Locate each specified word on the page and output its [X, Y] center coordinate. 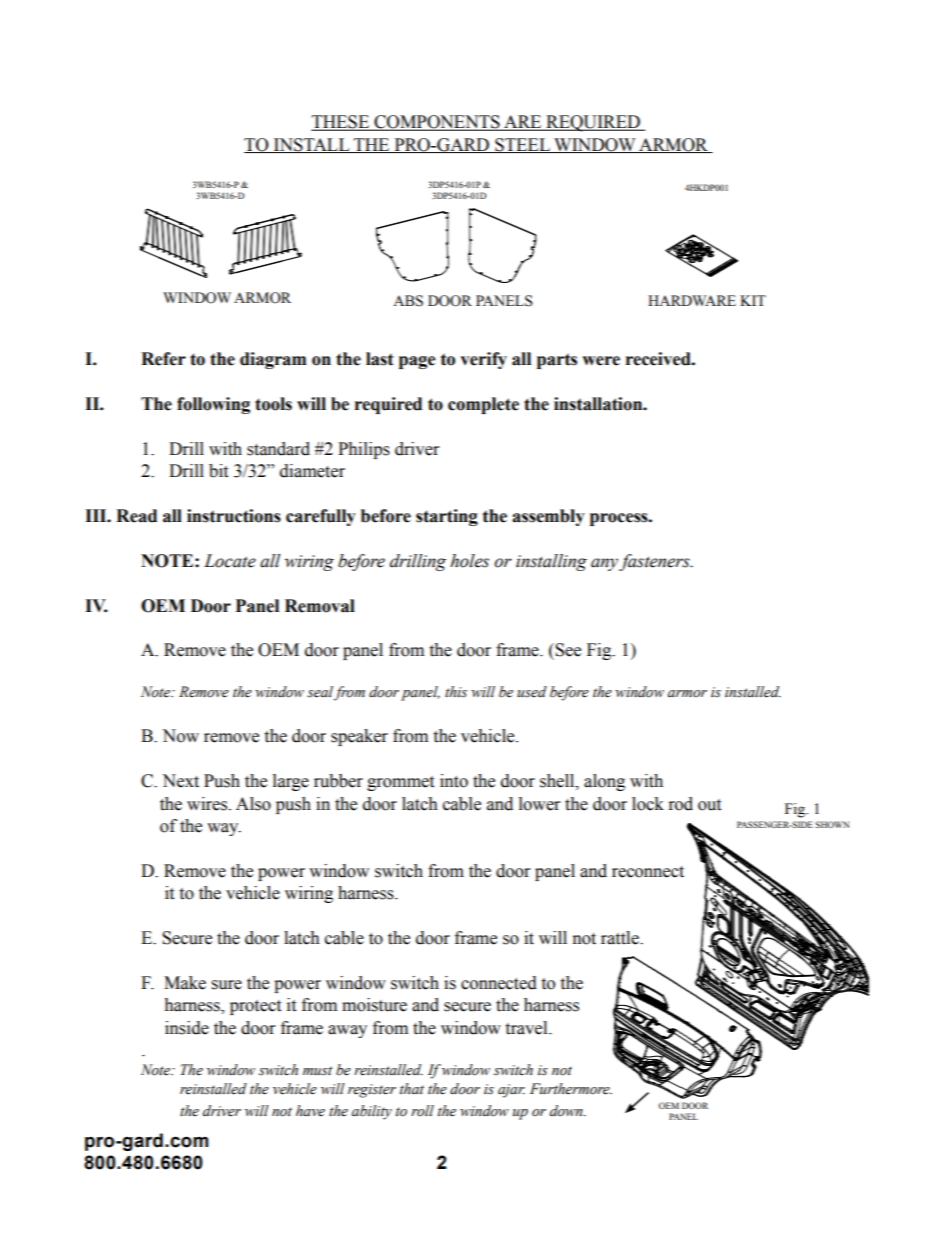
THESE [341, 123]
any [605, 564]
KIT [753, 300]
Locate [230, 561]
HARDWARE [692, 300]
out [709, 805]
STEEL [522, 145]
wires [208, 804]
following [213, 405]
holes [469, 561]
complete [483, 405]
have [310, 1111]
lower [539, 804]
